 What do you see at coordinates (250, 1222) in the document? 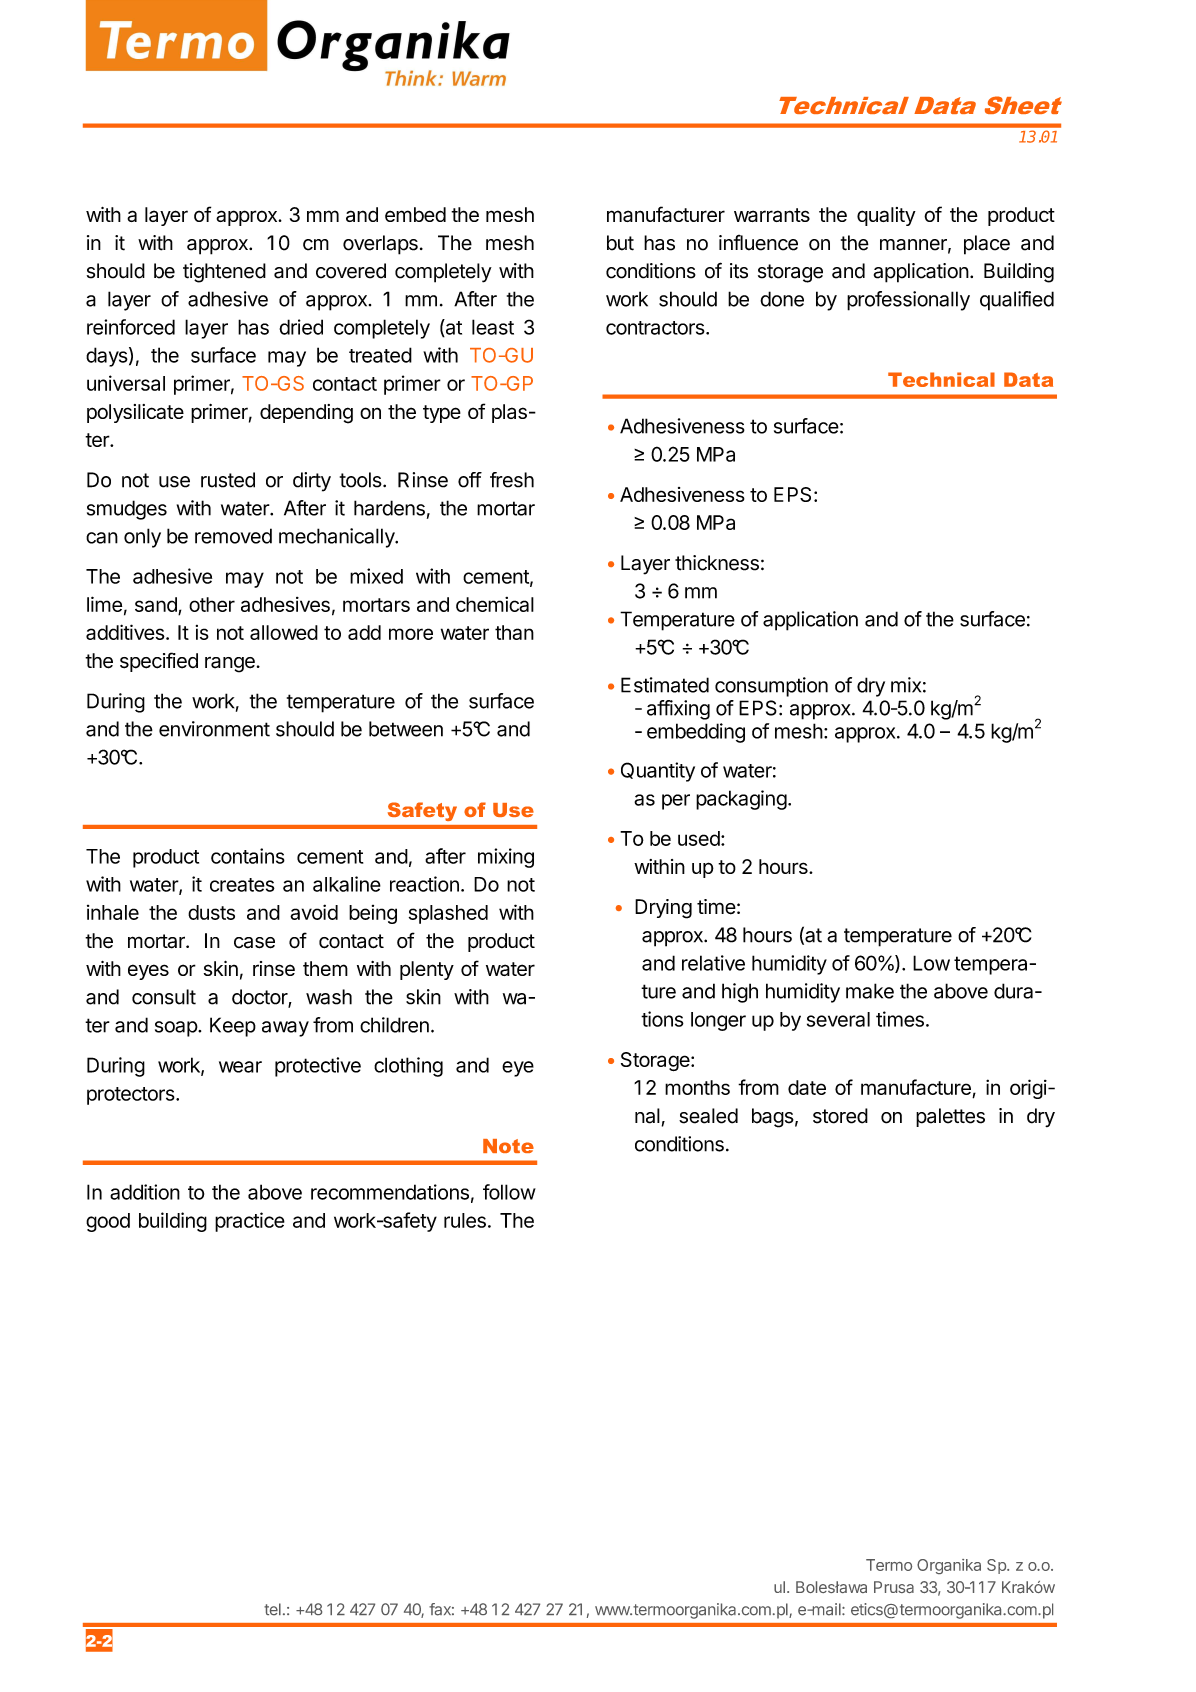
I see `practice` at bounding box center [250, 1222].
